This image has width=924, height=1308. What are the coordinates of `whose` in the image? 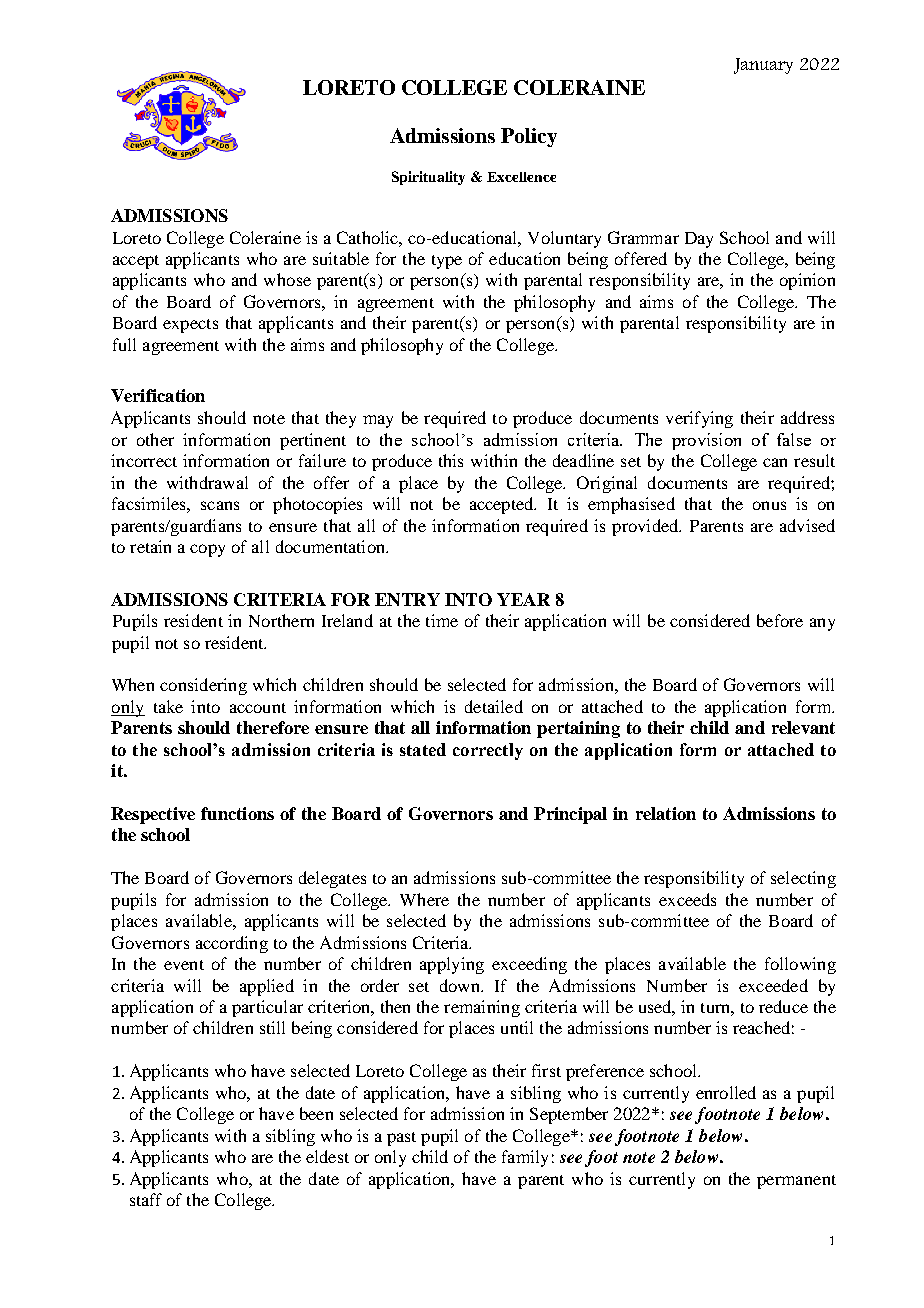 It's located at (287, 279).
